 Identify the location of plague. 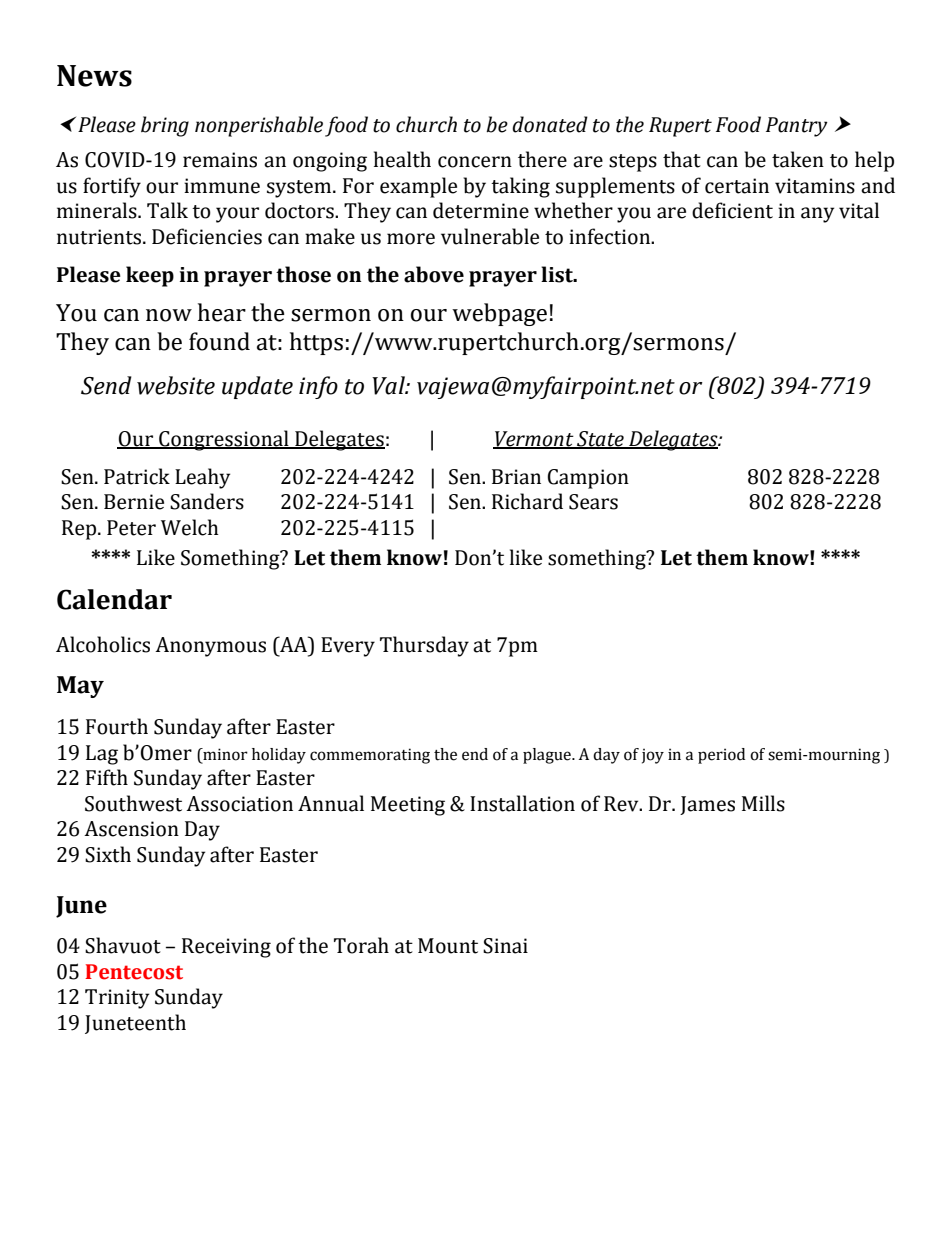
(548, 756).
